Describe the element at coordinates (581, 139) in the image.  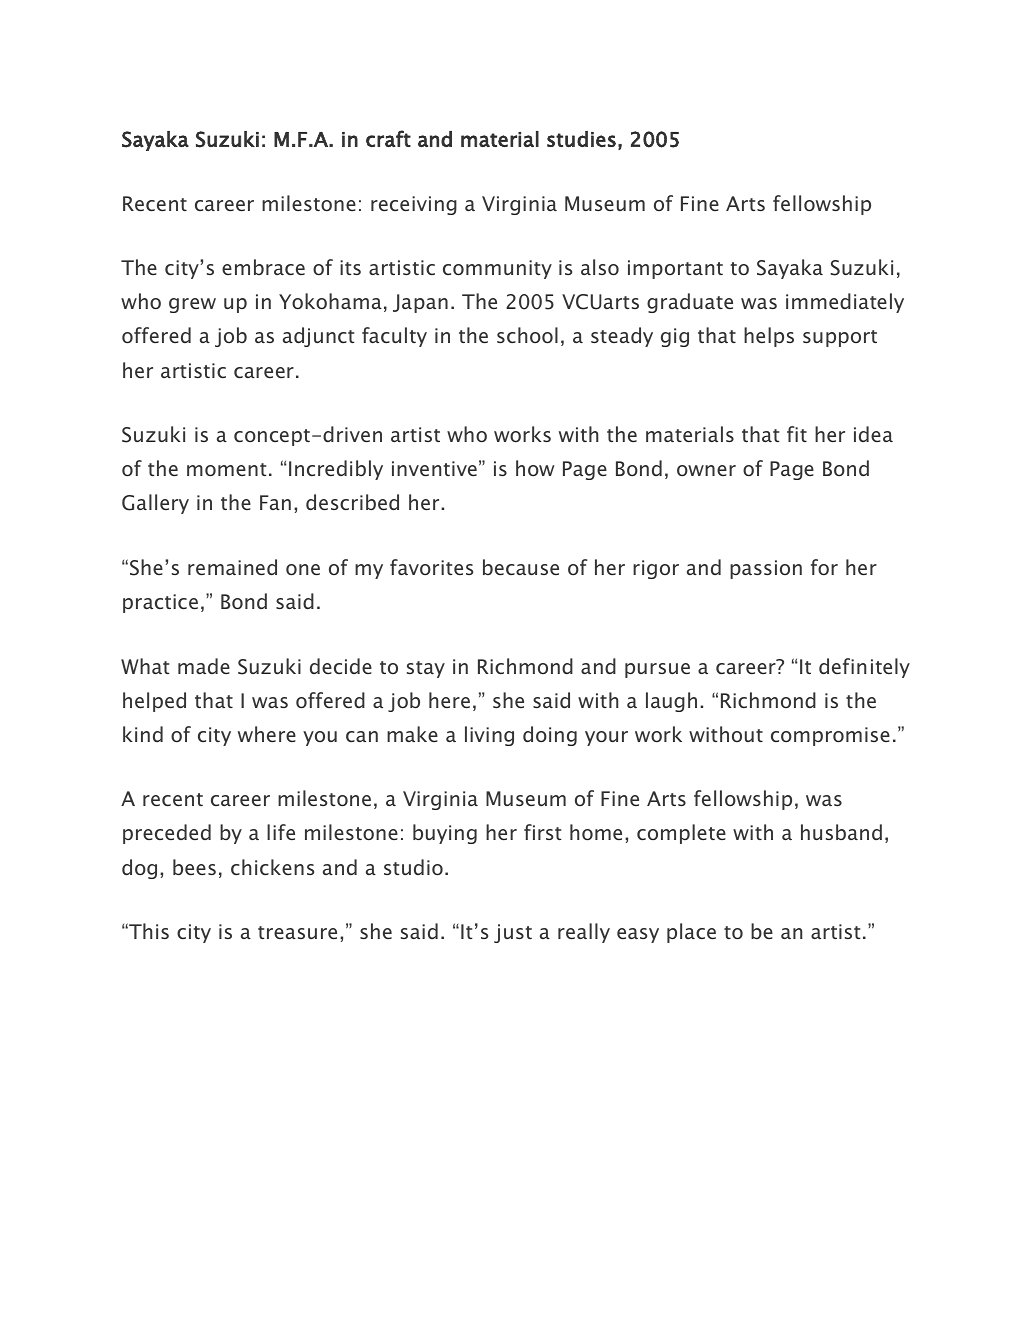
I see `studies` at that location.
